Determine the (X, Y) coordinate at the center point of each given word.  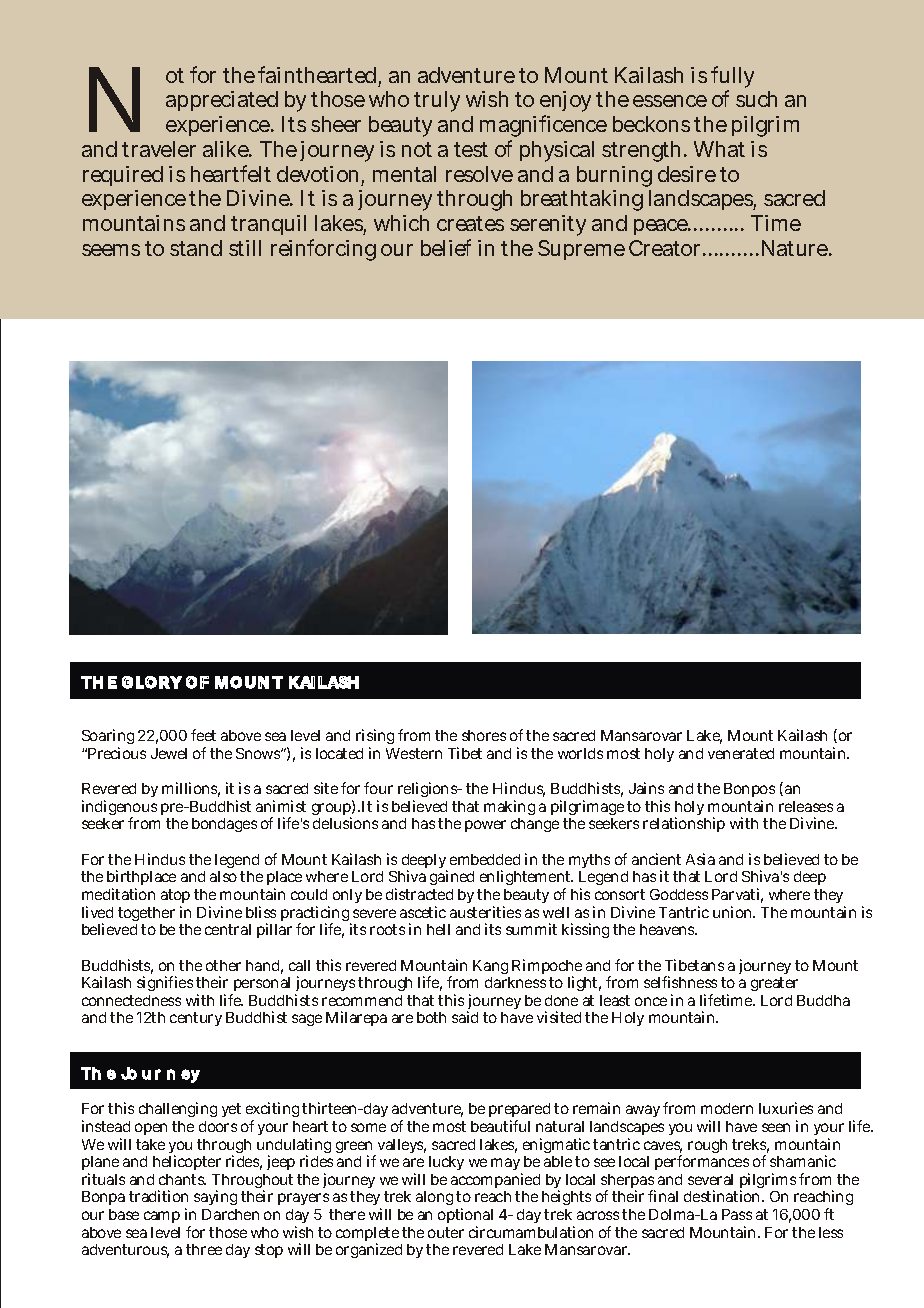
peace (662, 227)
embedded (485, 859)
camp (162, 1217)
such (756, 99)
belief (446, 247)
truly (437, 101)
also (223, 876)
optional (465, 1217)
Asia (700, 859)
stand (196, 248)
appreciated (222, 101)
